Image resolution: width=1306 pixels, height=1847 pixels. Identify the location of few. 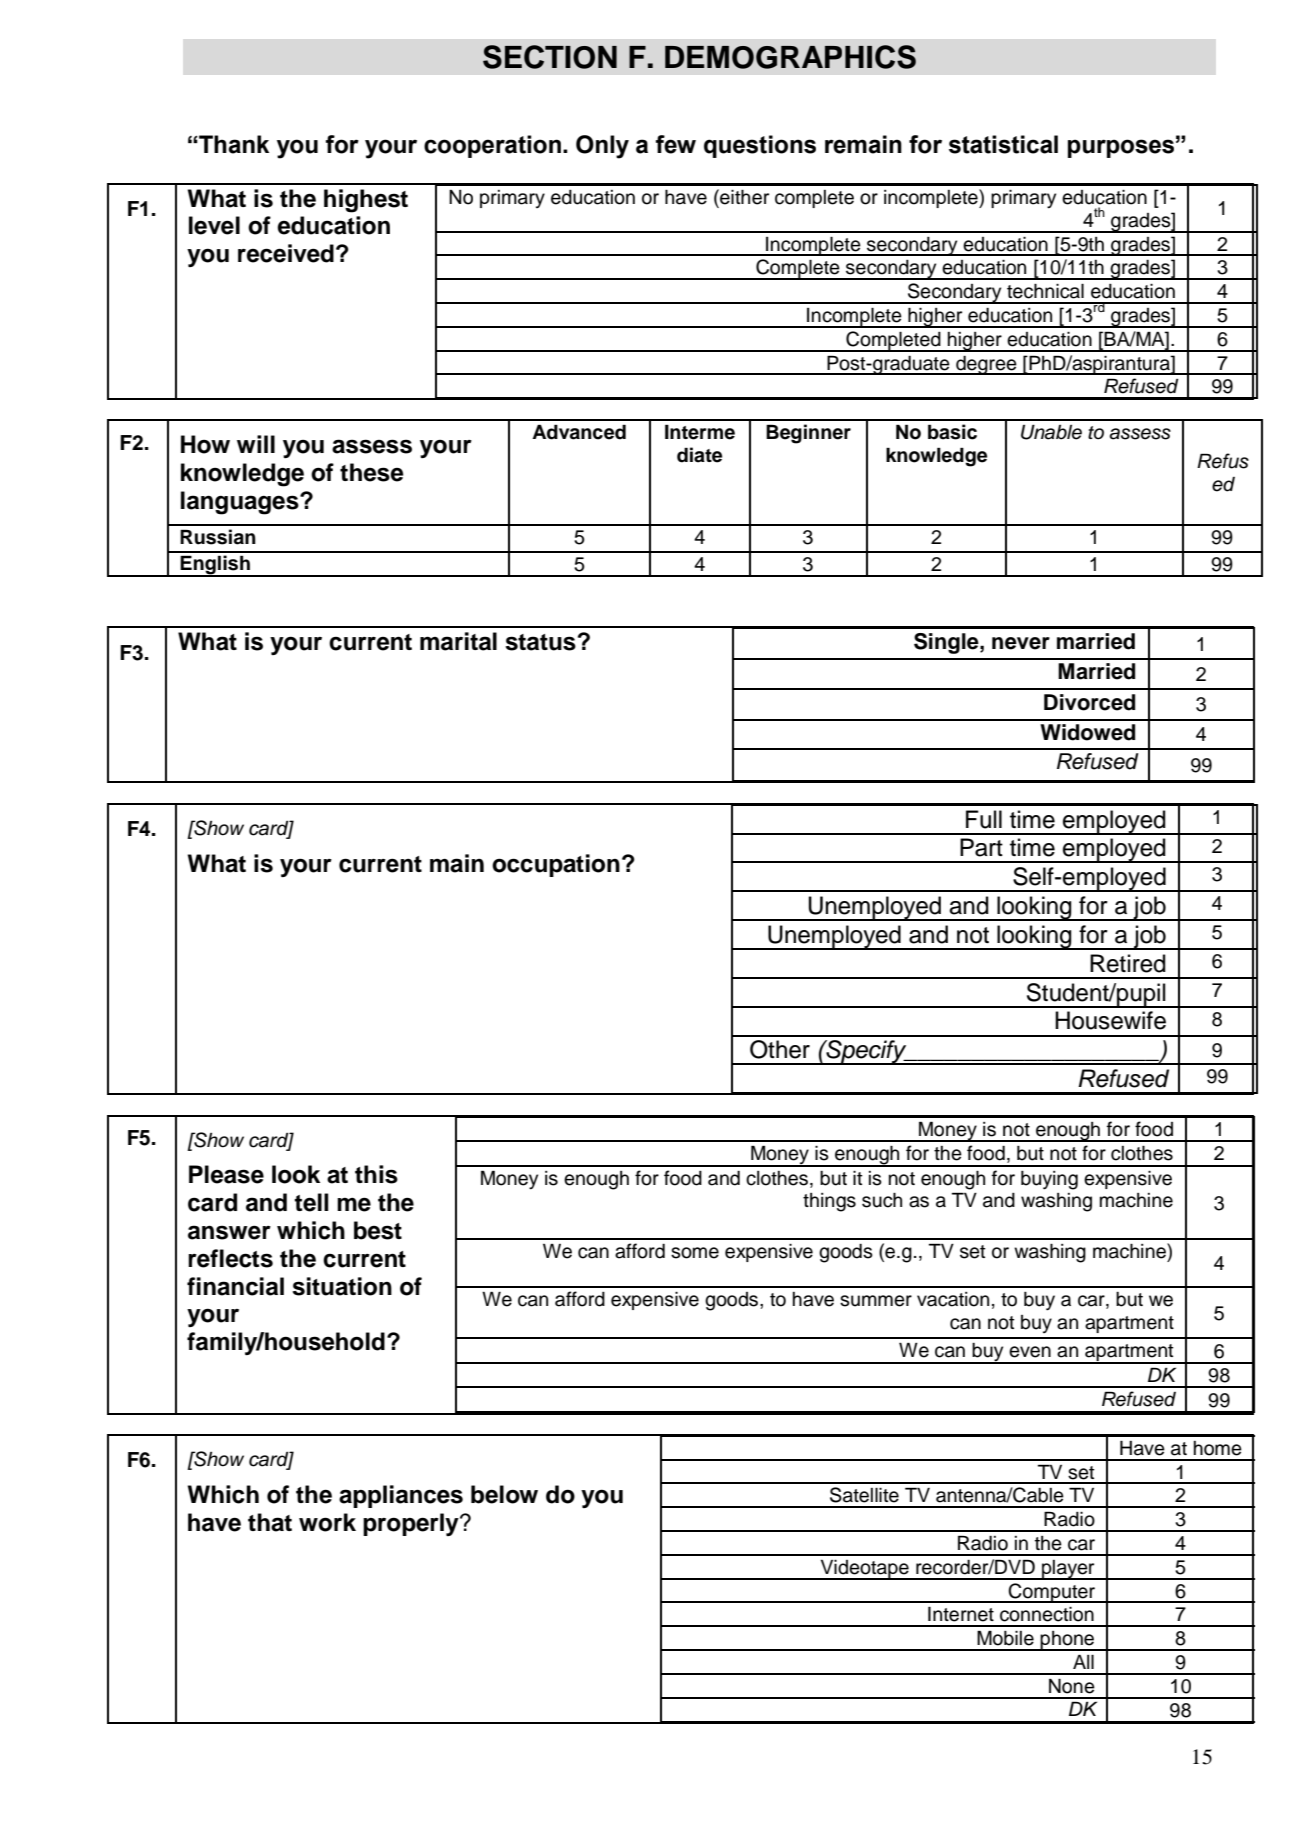
(676, 144).
